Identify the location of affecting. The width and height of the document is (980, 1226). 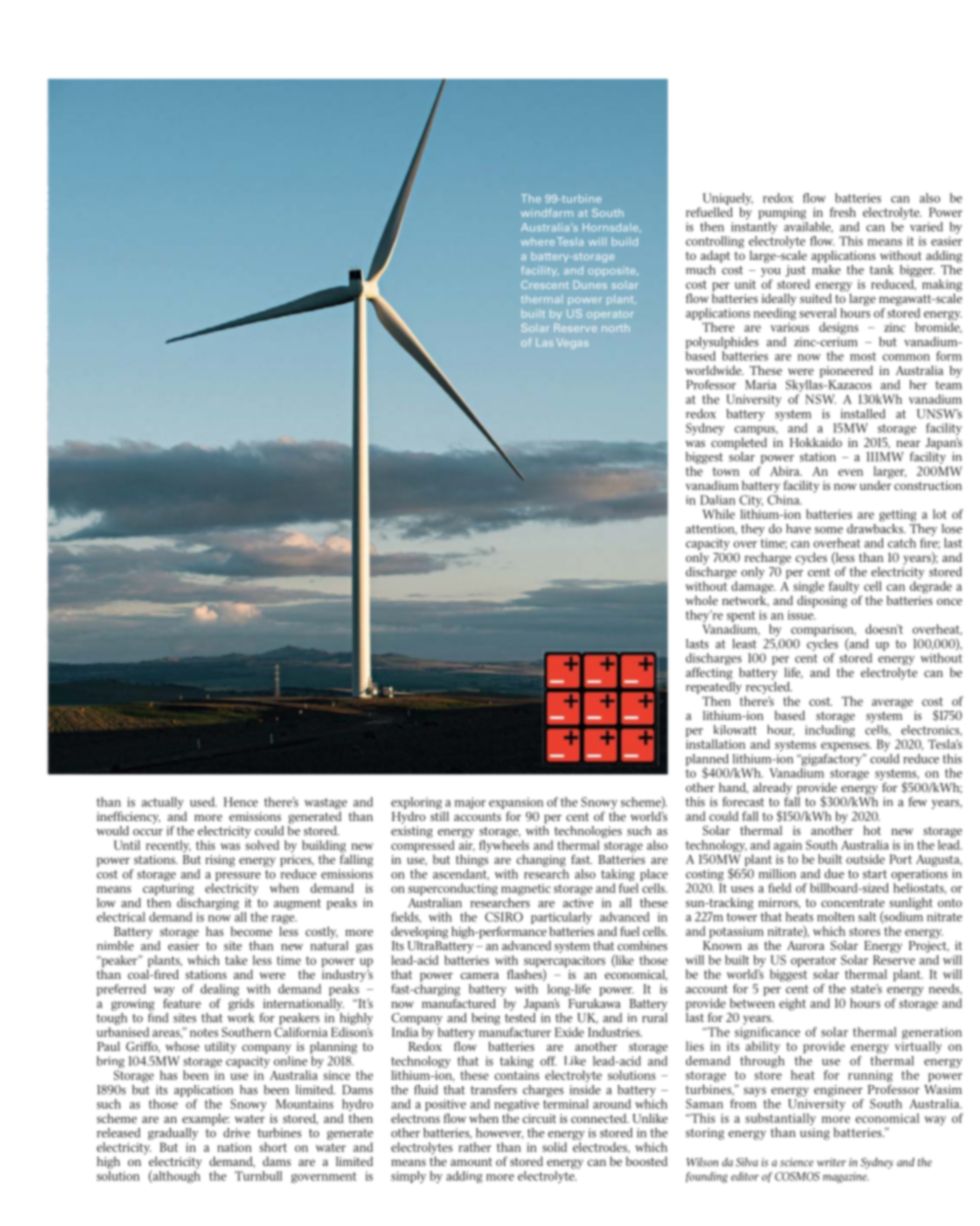
(709, 673).
